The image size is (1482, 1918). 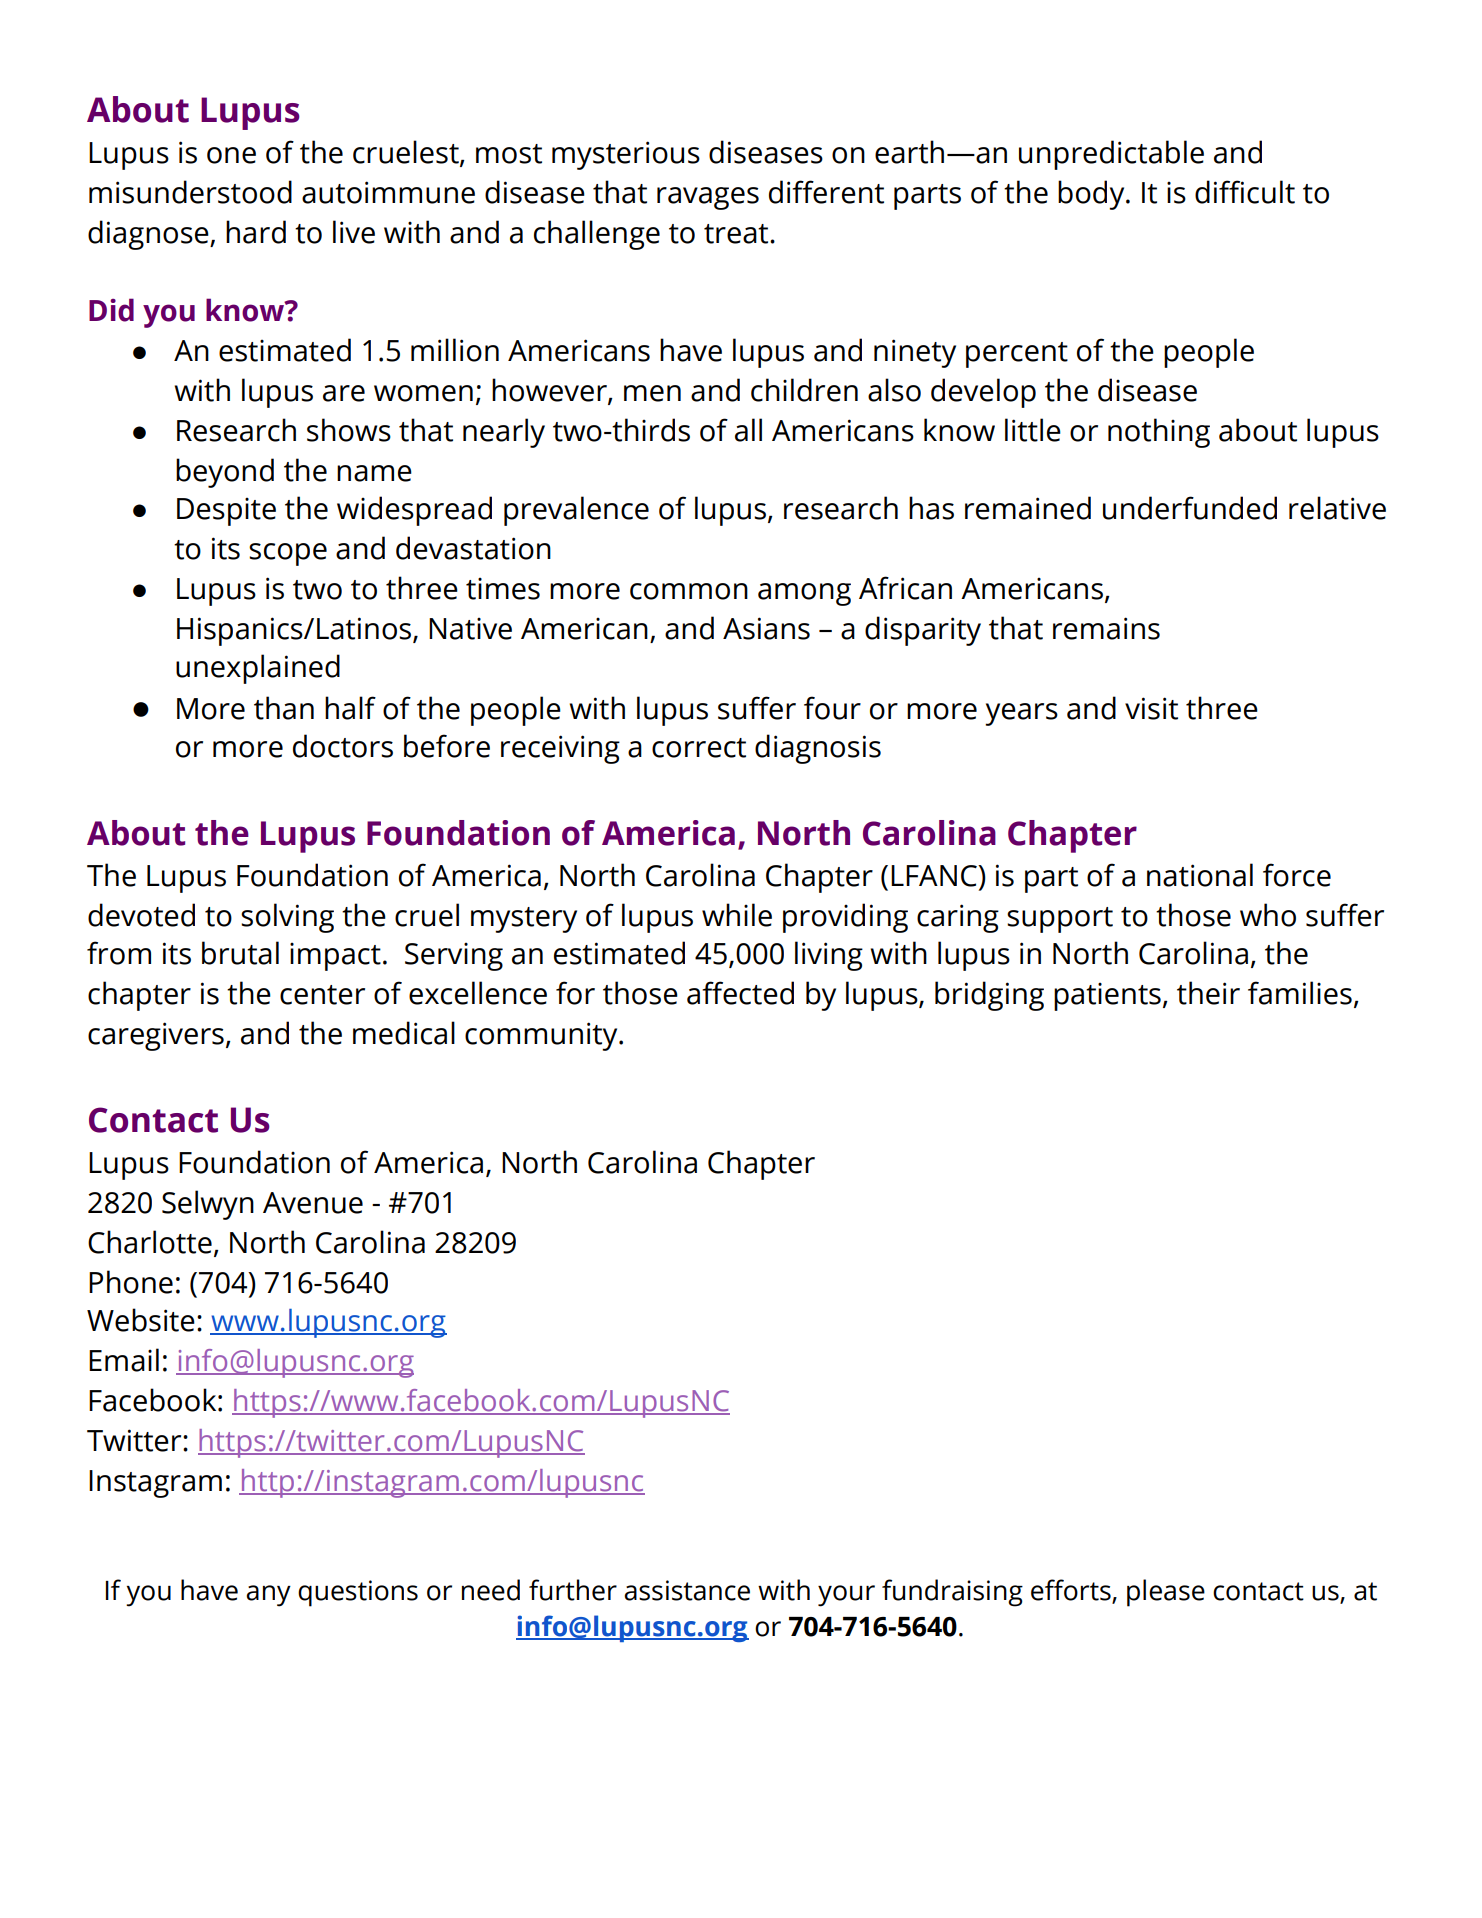 I want to click on community, so click(x=542, y=1036).
